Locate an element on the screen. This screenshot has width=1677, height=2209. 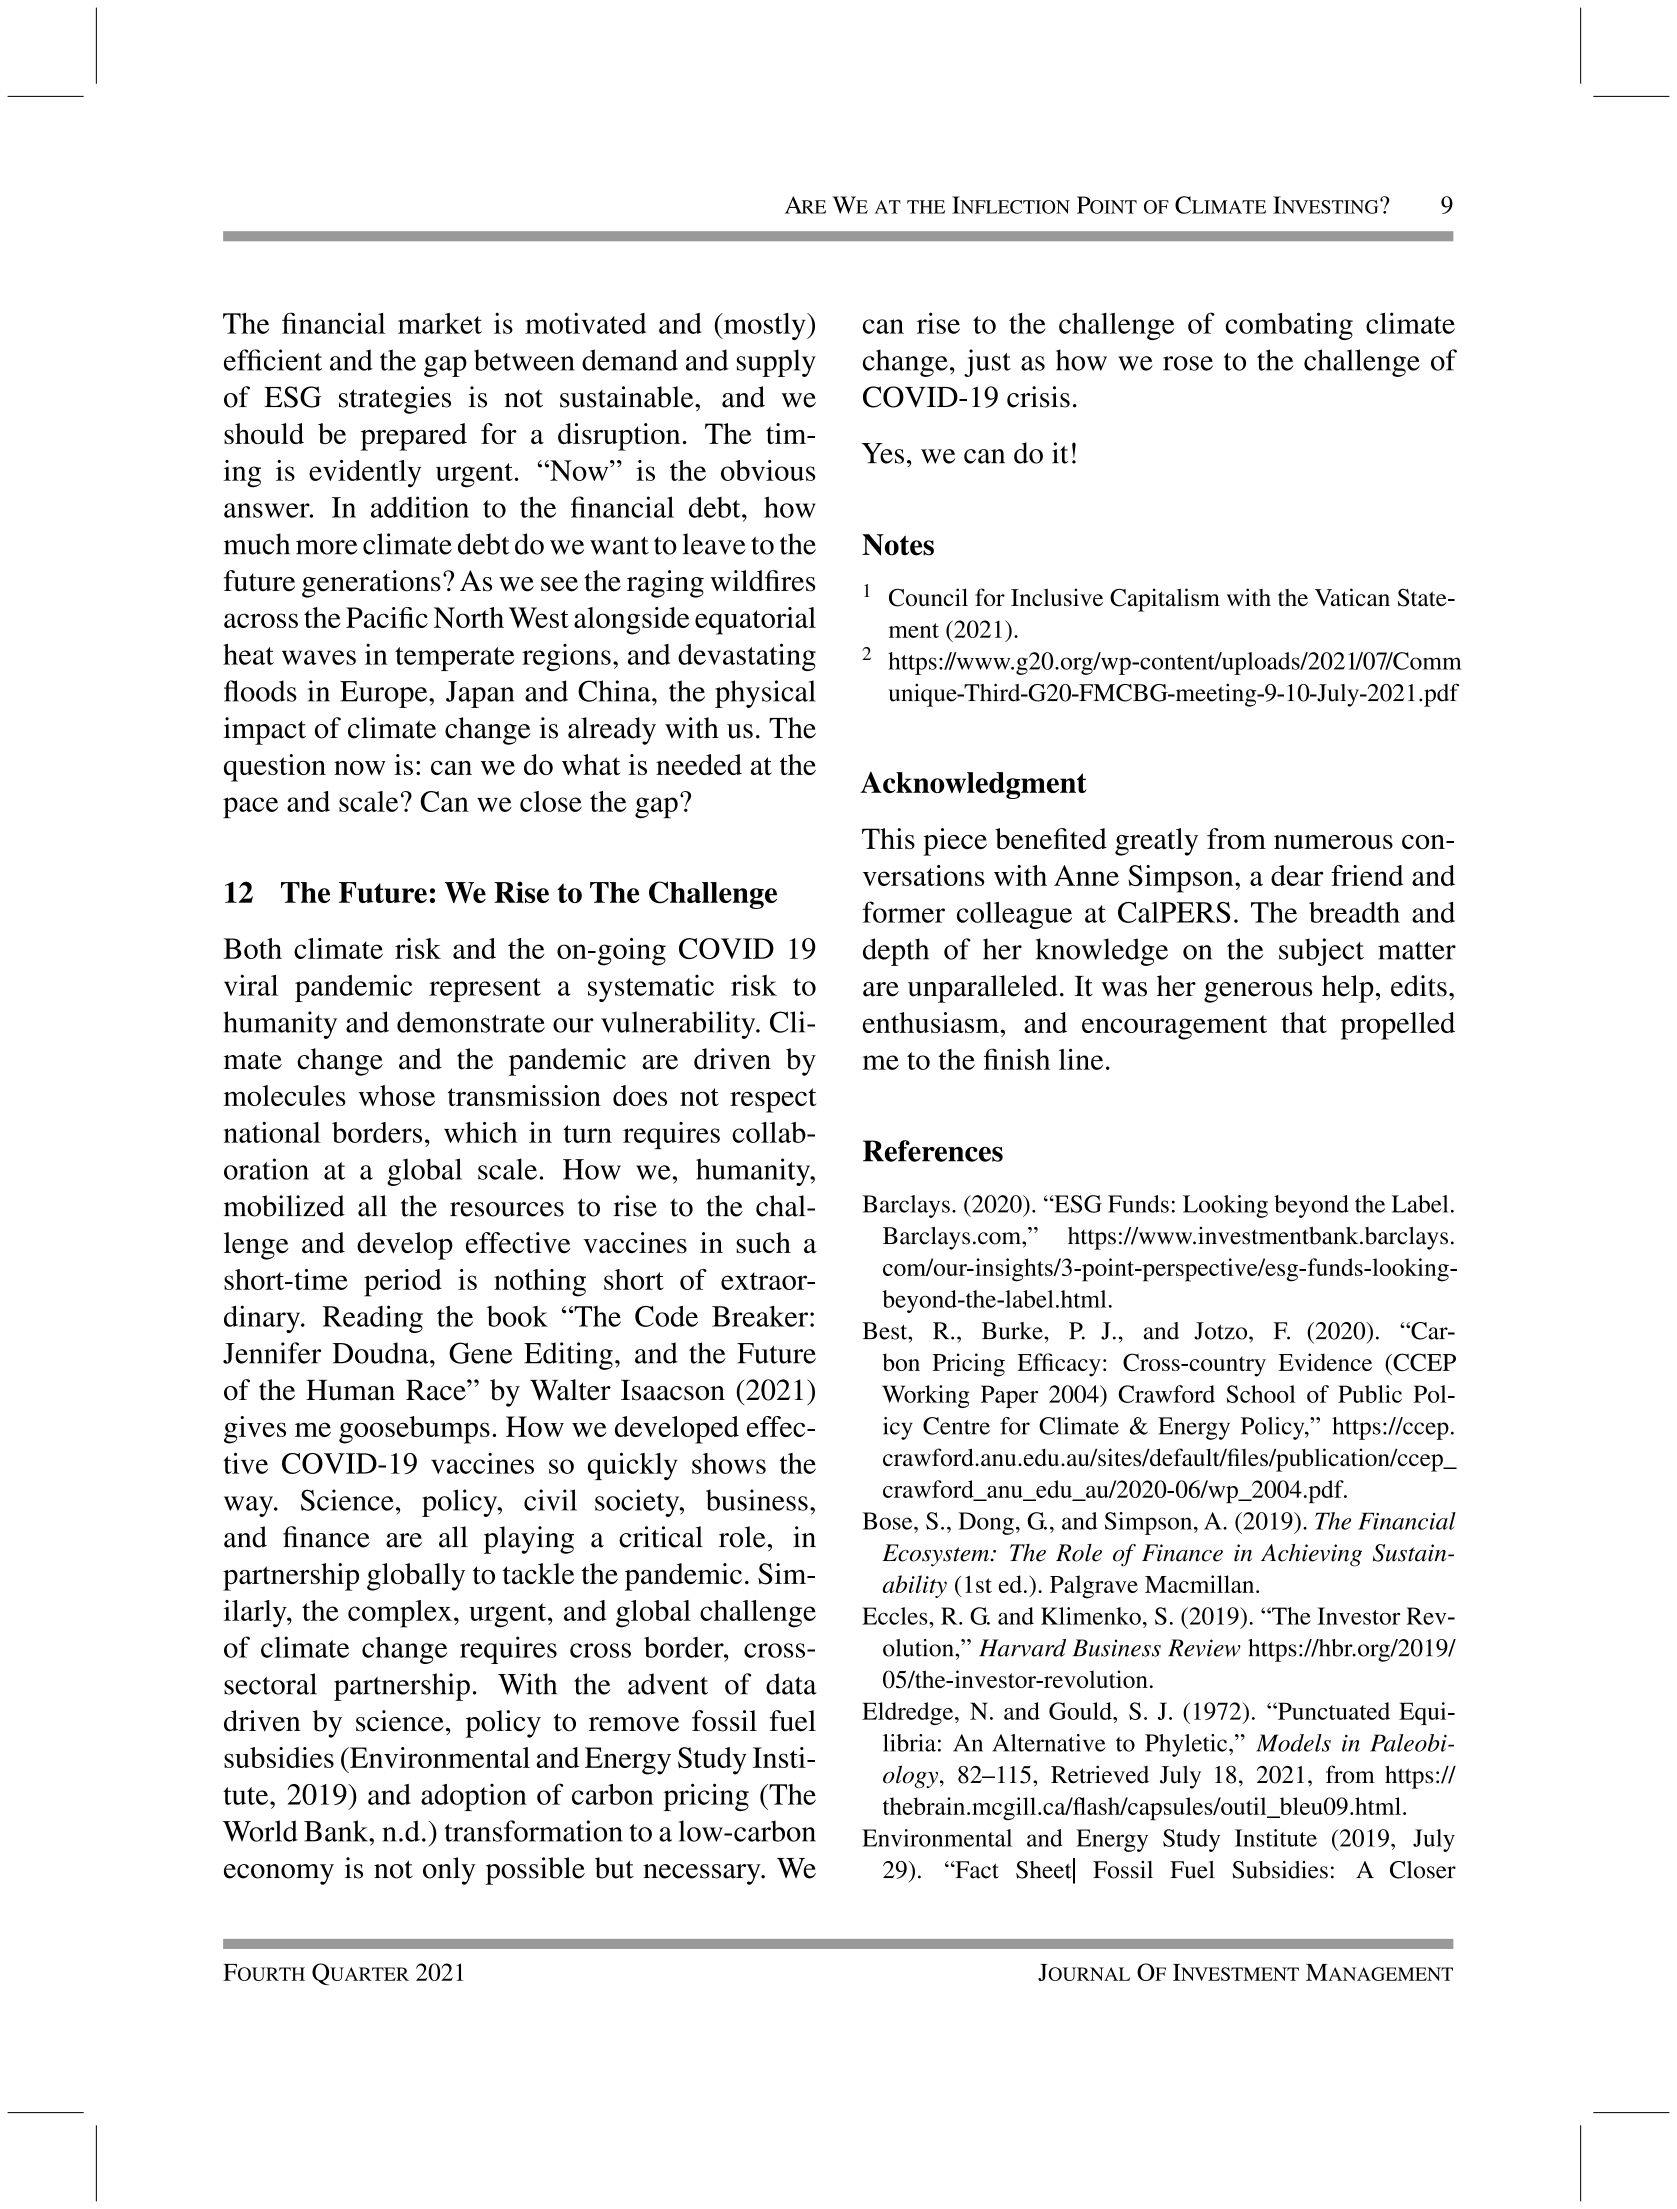
mostly is located at coordinates (764, 326).
